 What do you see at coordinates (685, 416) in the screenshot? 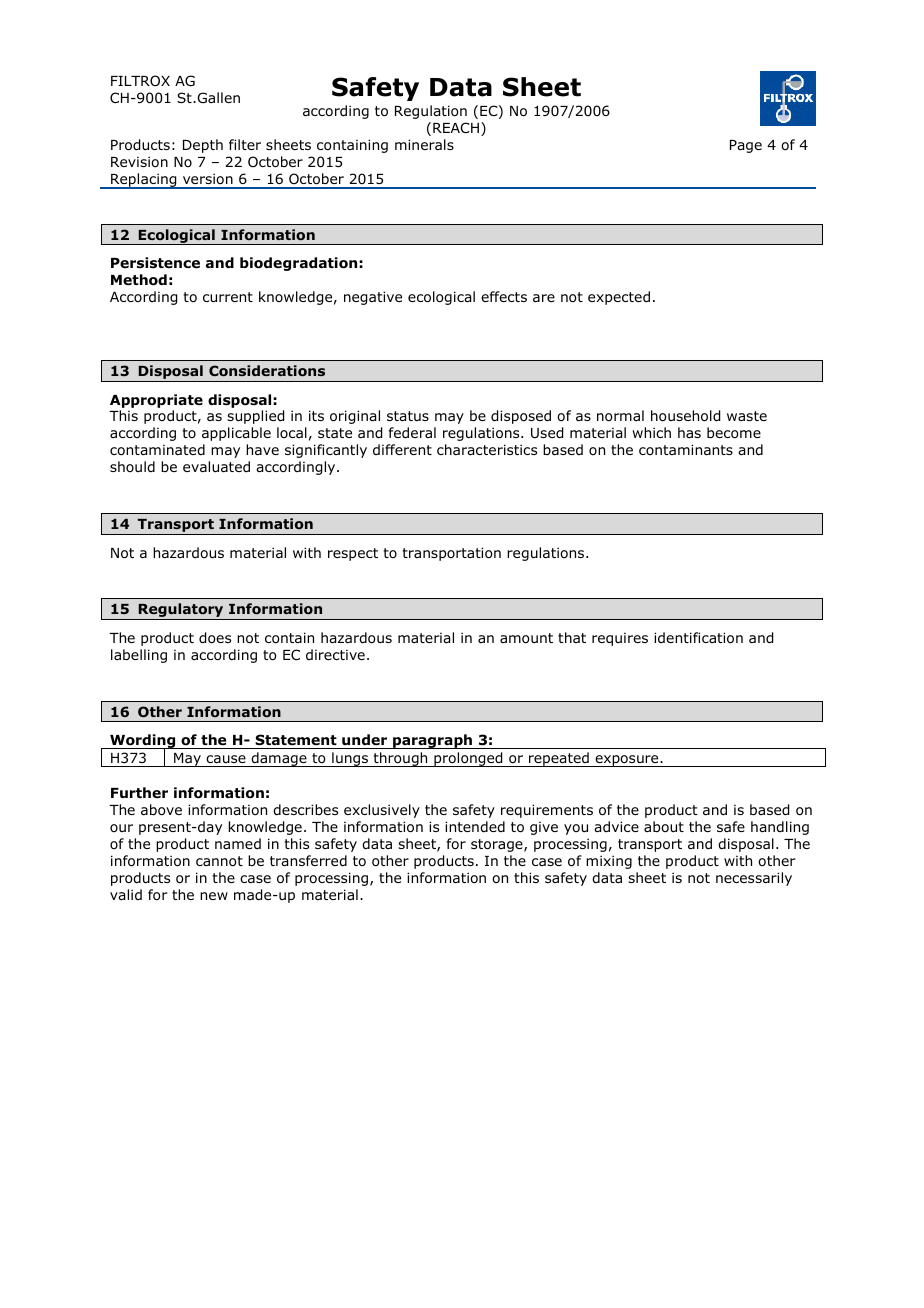
I see `household` at bounding box center [685, 416].
